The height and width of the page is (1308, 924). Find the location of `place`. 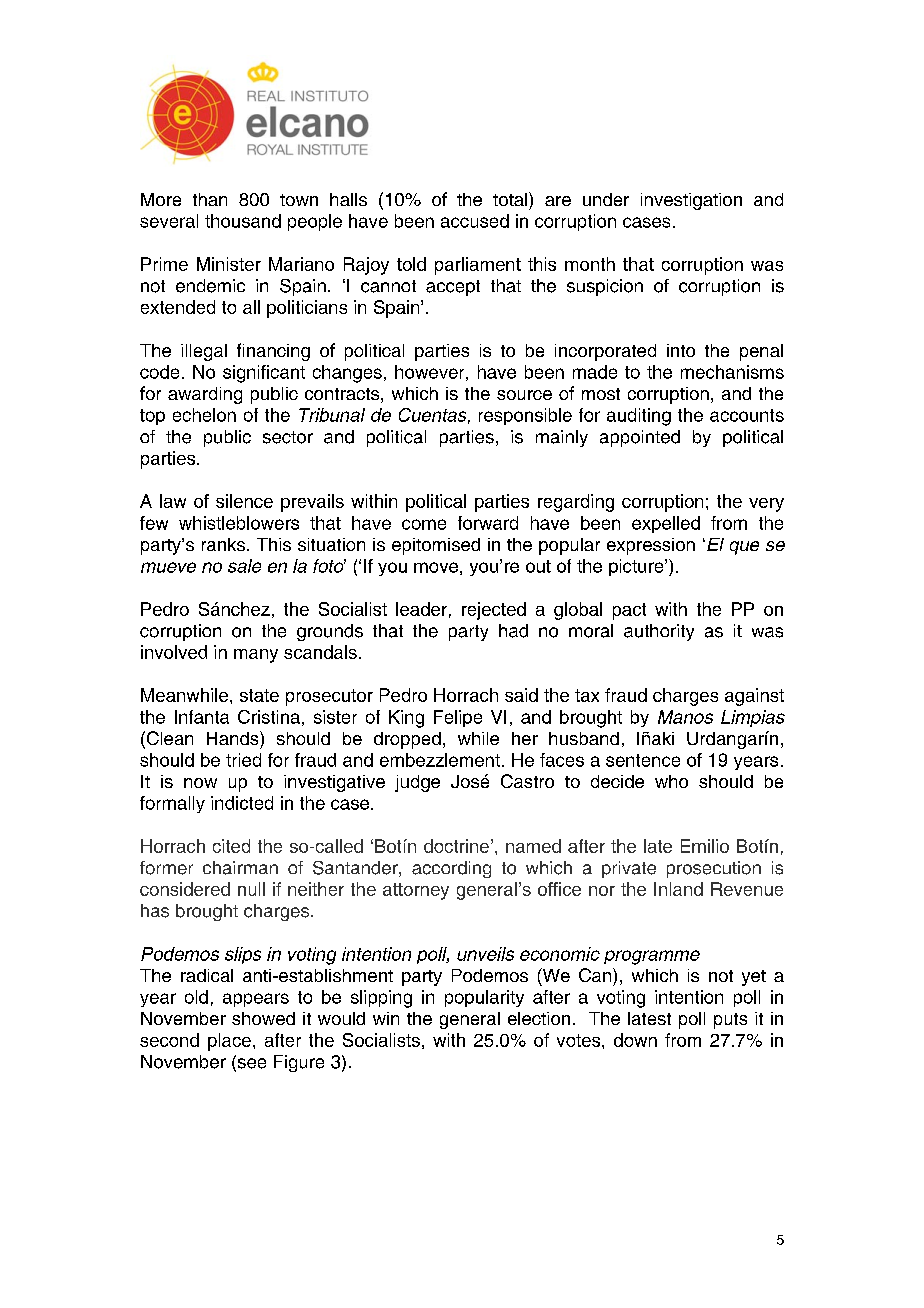

place is located at coordinates (229, 1042).
